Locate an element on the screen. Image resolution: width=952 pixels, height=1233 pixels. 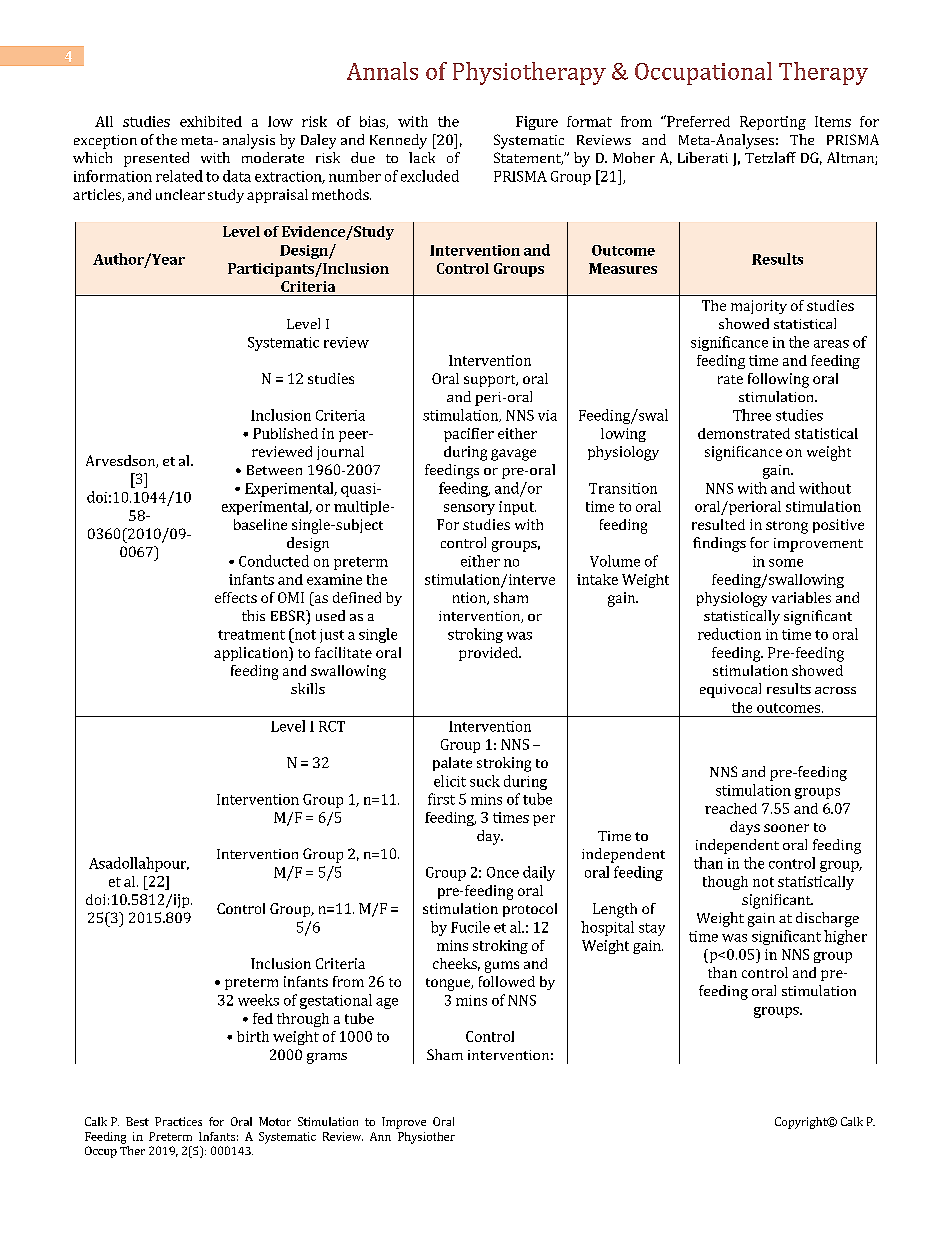
variables is located at coordinates (801, 597).
